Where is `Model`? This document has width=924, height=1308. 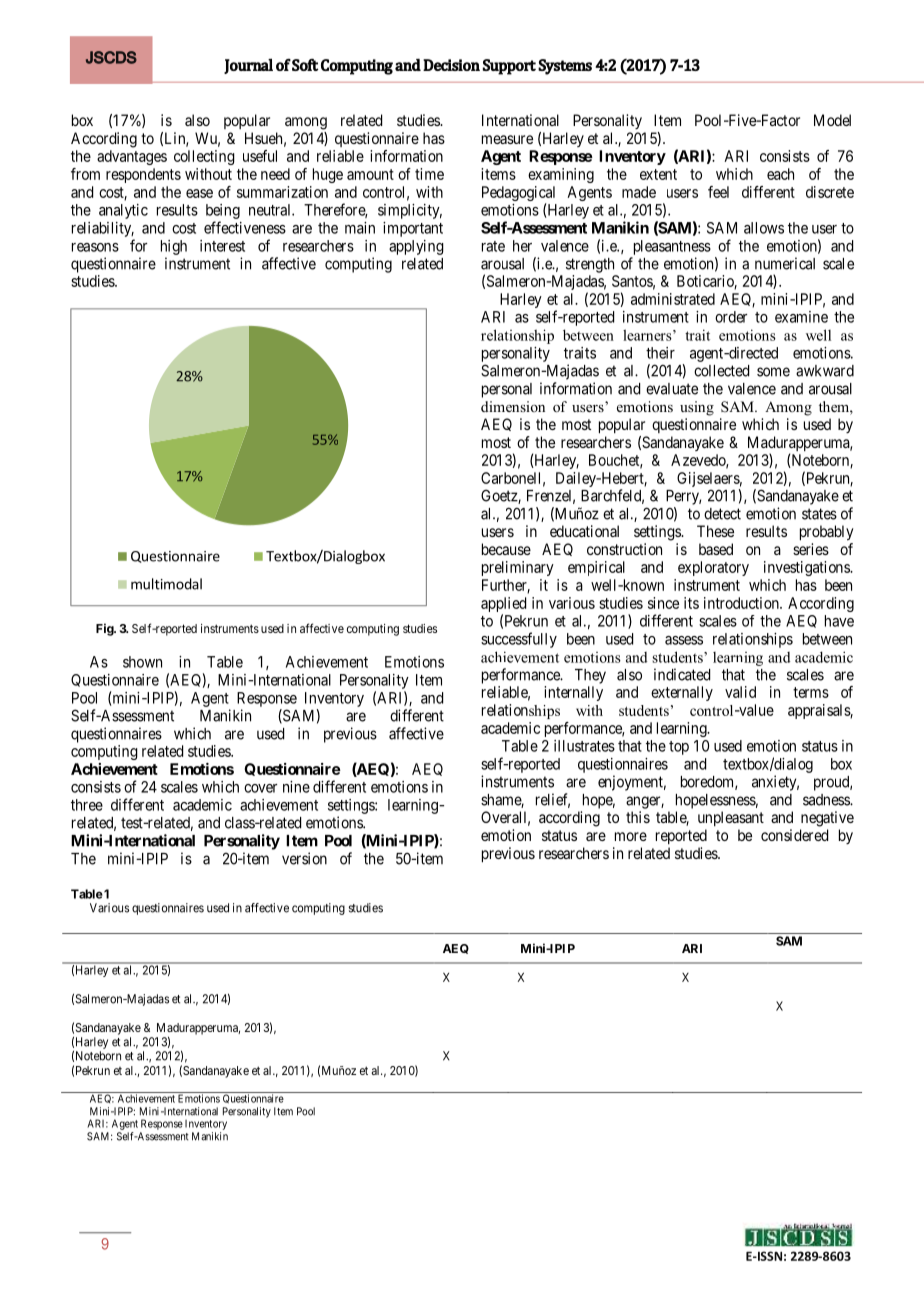 Model is located at coordinates (832, 120).
